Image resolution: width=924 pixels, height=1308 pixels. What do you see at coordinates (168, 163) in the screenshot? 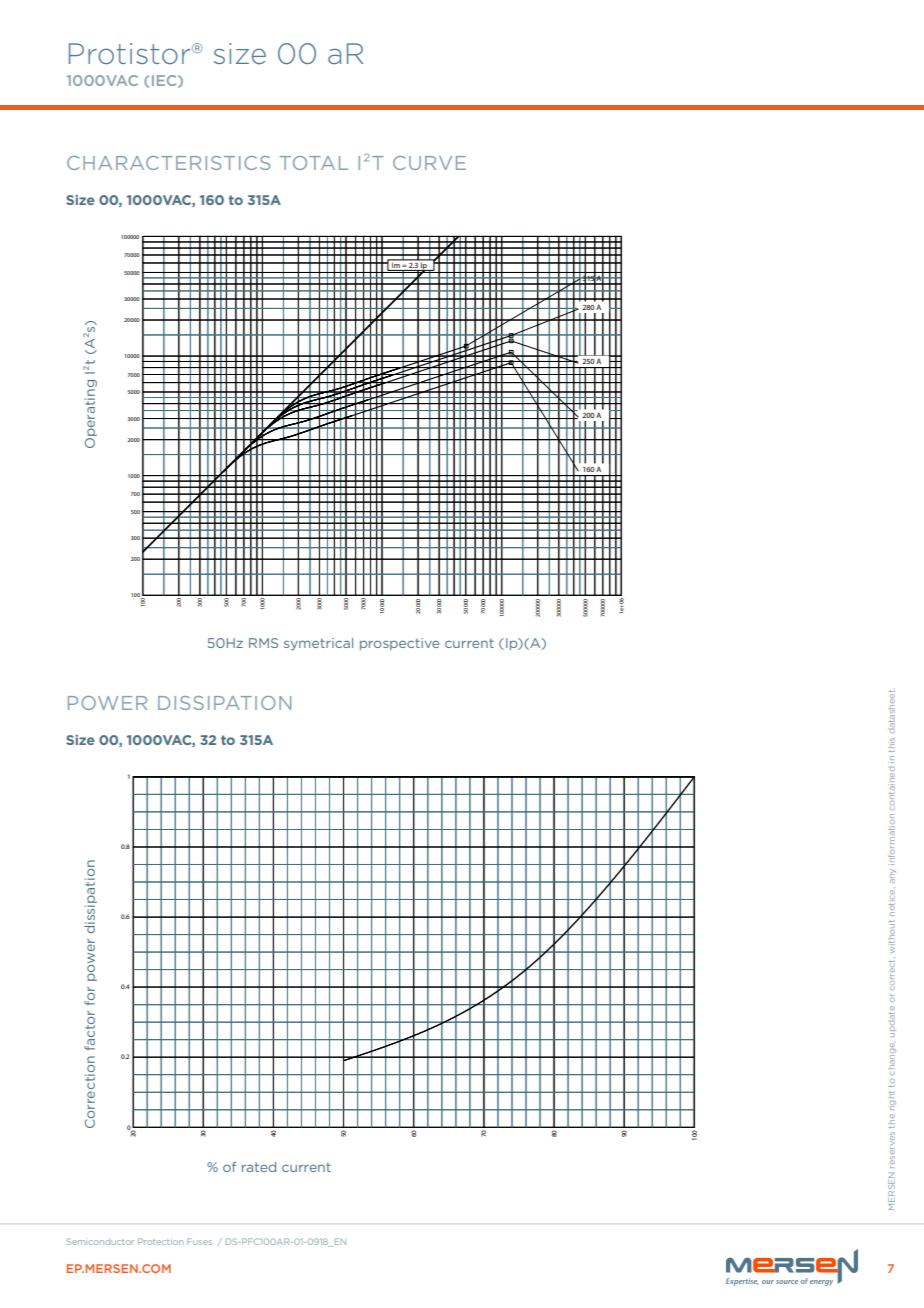
I see `CHARACTERISTICS` at bounding box center [168, 163].
